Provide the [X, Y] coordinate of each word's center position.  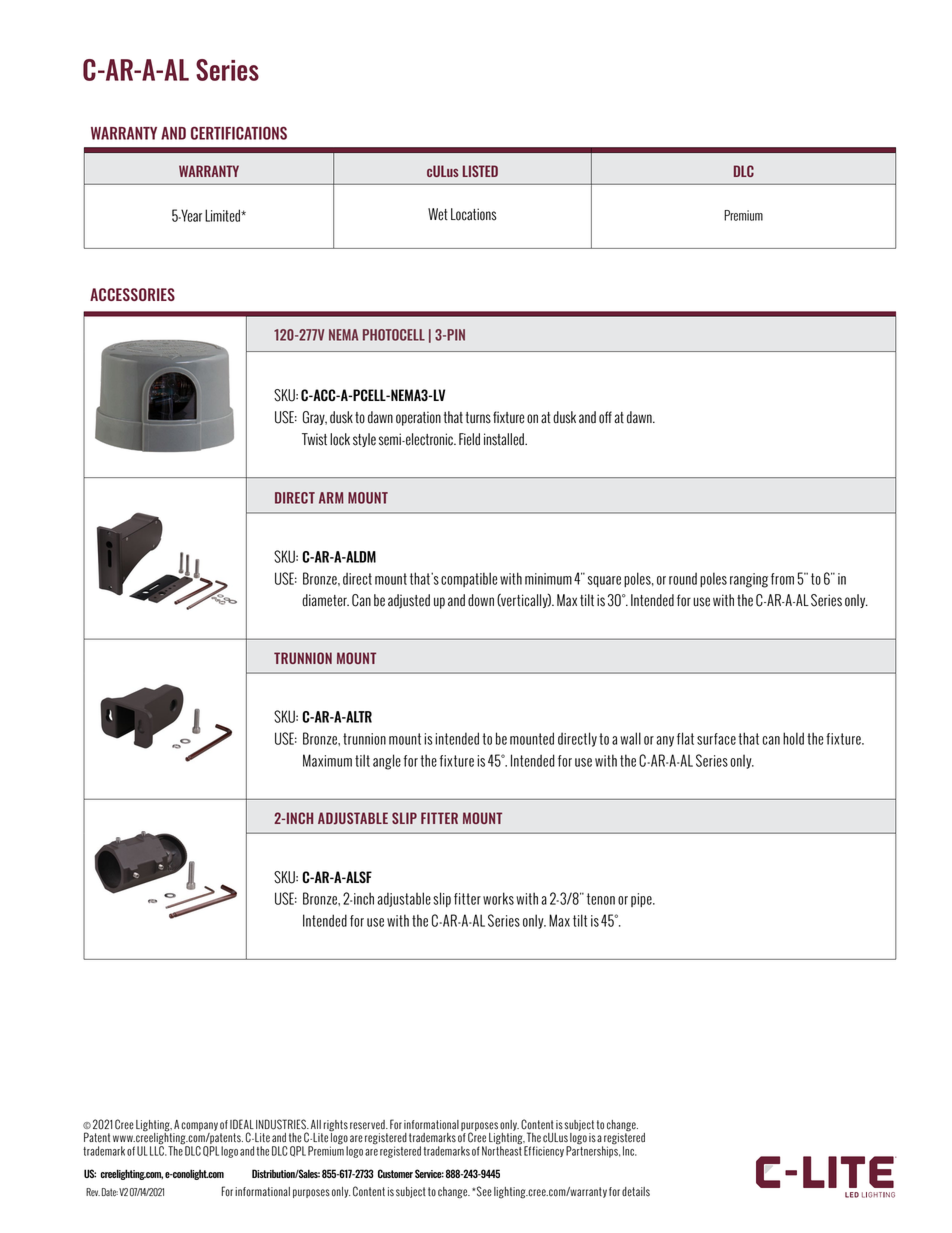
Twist [314, 439]
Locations [474, 214]
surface [716, 739]
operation [418, 418]
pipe [642, 900]
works [498, 898]
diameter [325, 600]
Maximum [327, 760]
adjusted [409, 601]
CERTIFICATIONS [239, 133]
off [605, 417]
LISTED [480, 171]
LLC [158, 1150]
